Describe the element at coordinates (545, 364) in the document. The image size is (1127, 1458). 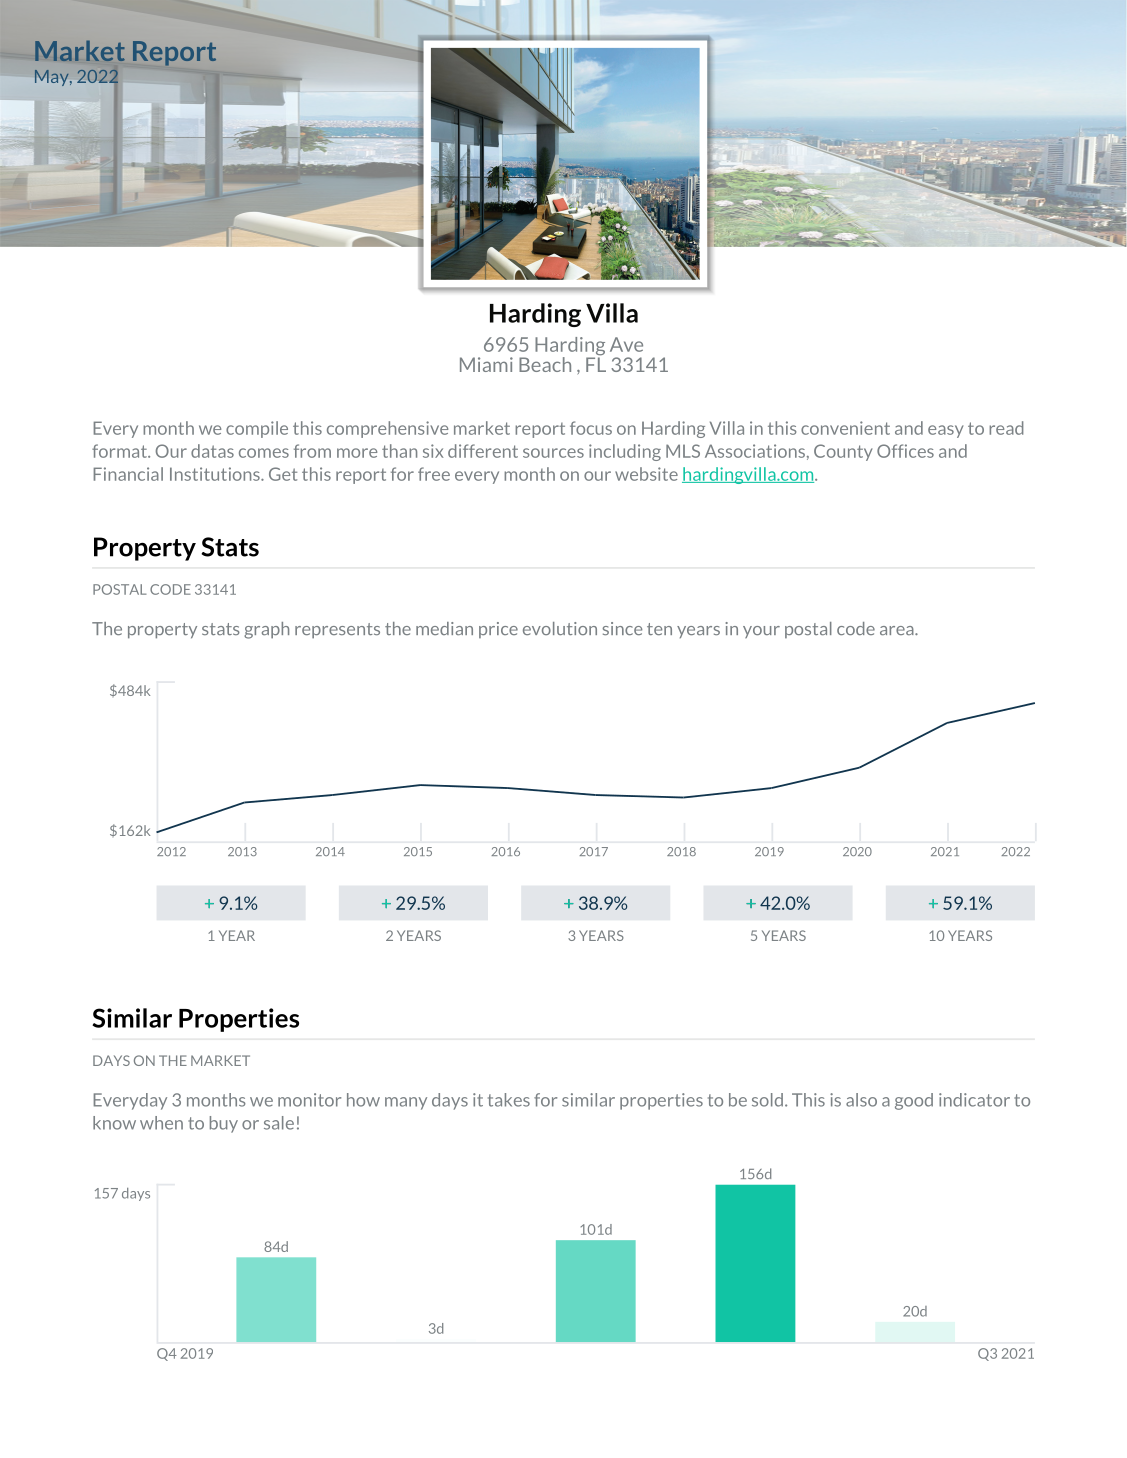
I see `Beach` at that location.
